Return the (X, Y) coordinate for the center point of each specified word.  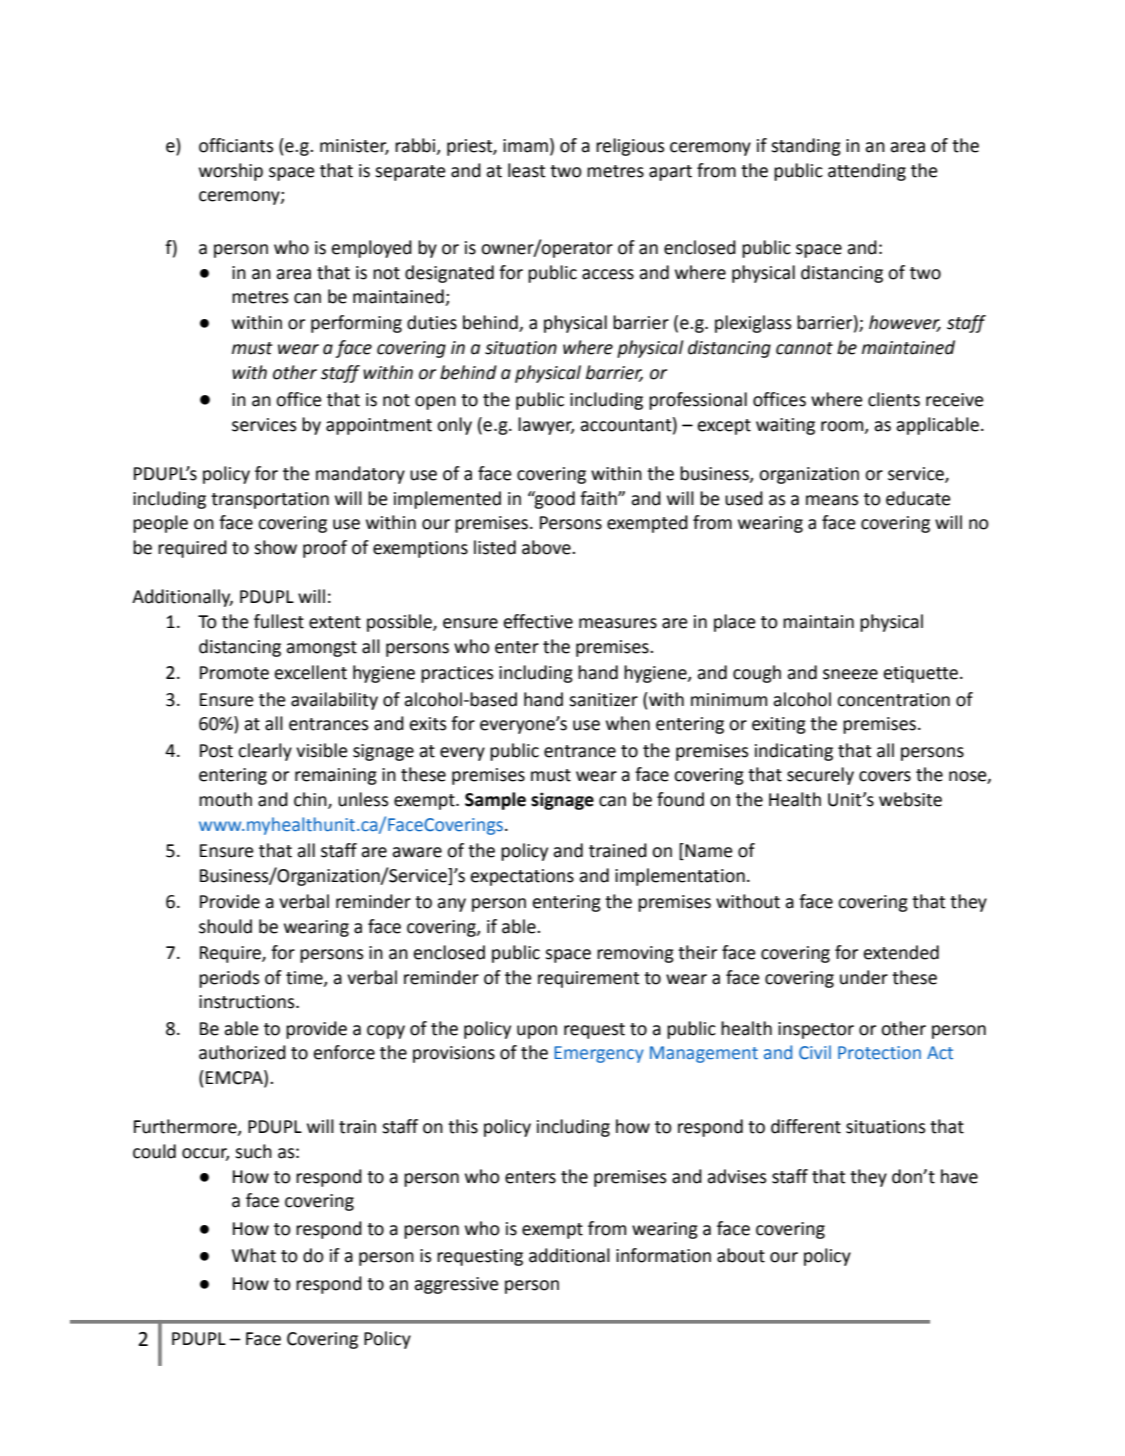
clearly (265, 752)
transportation (270, 500)
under (864, 977)
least (527, 170)
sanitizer (603, 700)
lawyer (546, 426)
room (843, 427)
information (663, 1255)
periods (229, 979)
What (254, 1255)
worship (231, 172)
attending (867, 172)
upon (537, 1032)
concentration (893, 700)
